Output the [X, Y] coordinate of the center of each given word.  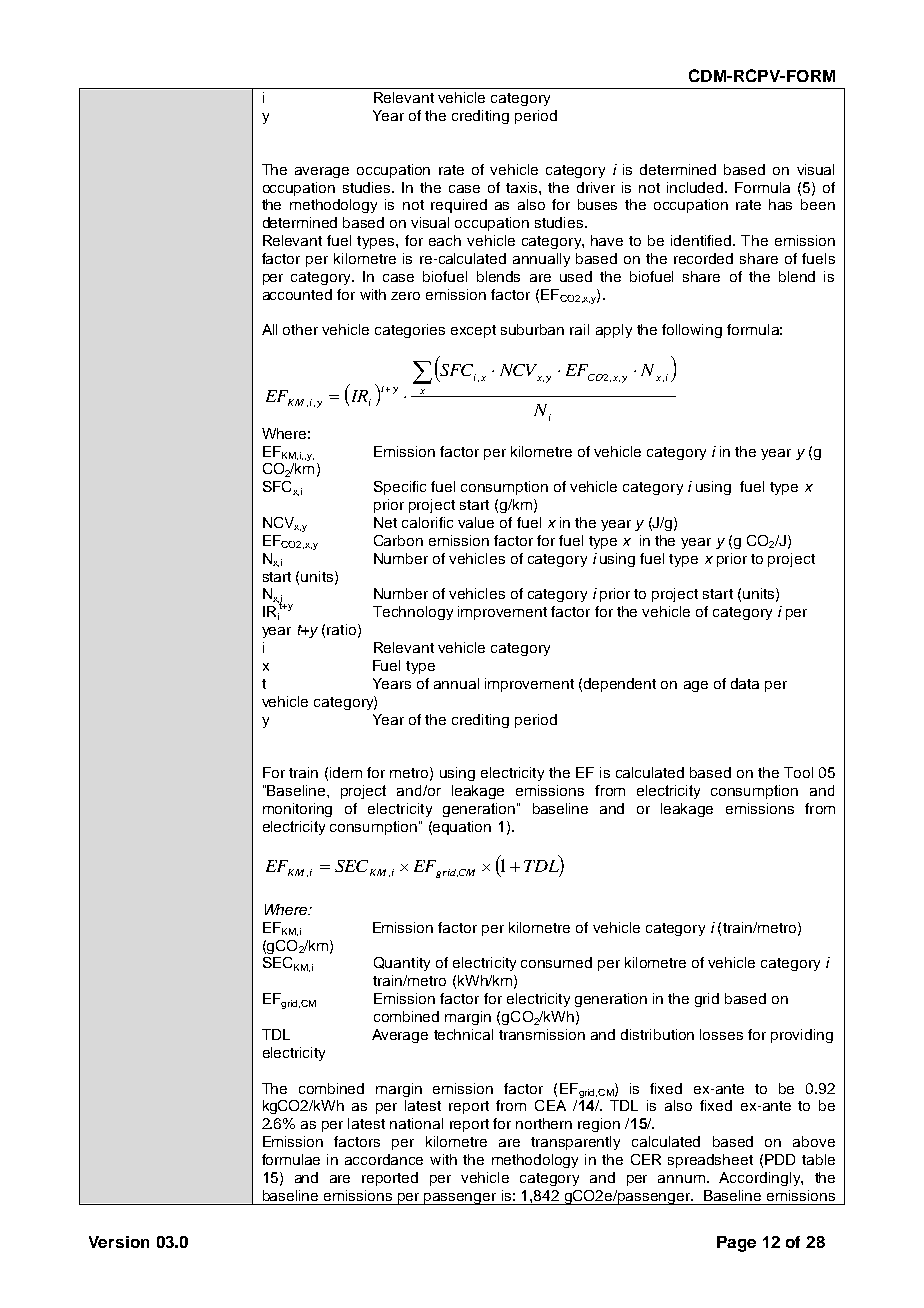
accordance [384, 1159]
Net [385, 522]
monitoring [297, 810]
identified [702, 240]
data [745, 683]
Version [119, 1242]
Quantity [402, 964]
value [476, 522]
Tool [798, 772]
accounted [297, 294]
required [459, 206]
